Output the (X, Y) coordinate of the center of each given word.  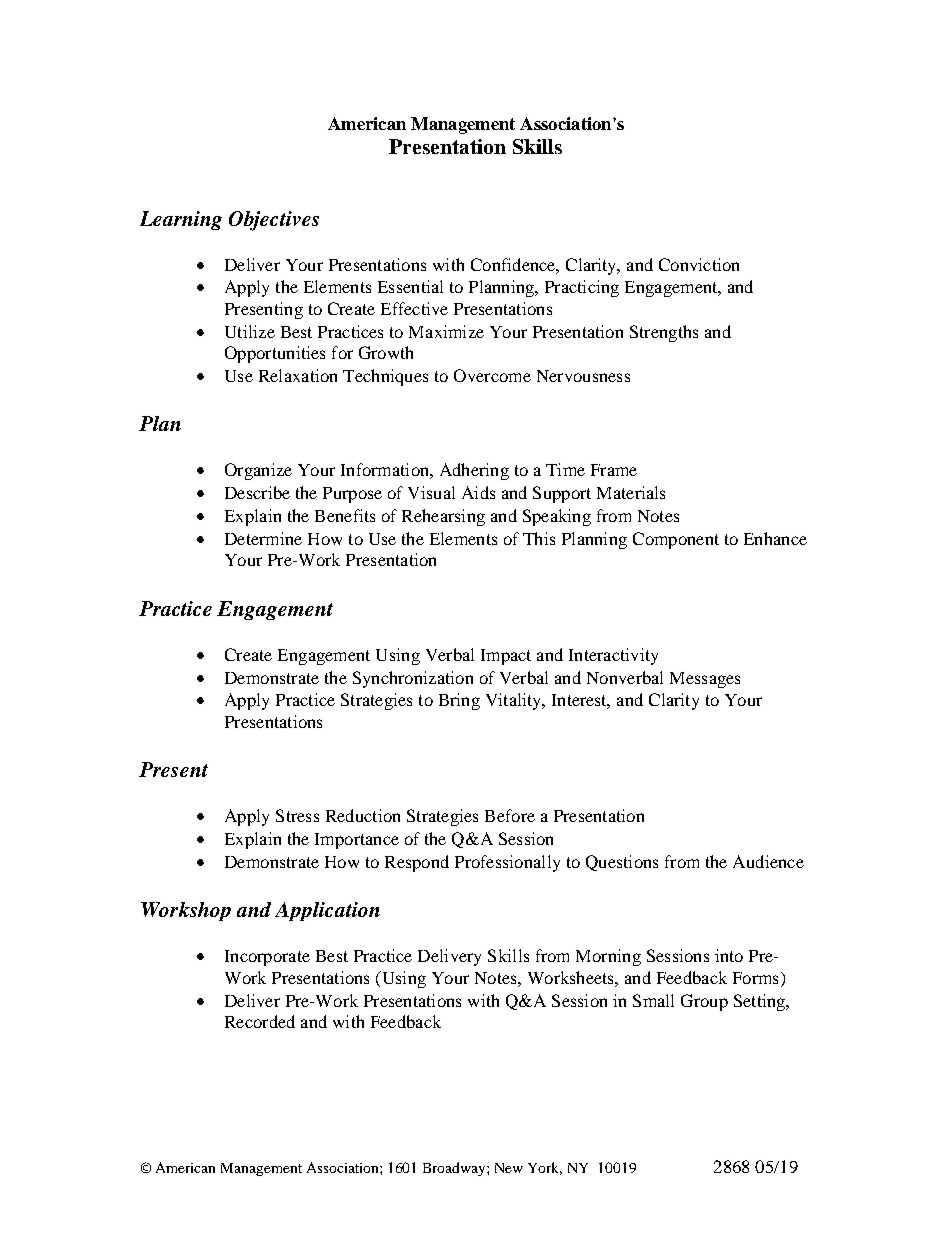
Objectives (274, 221)
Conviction (699, 264)
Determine (263, 538)
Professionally (507, 863)
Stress (297, 815)
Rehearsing (443, 517)
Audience (768, 861)
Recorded (260, 1021)
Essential (410, 286)
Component (676, 540)
